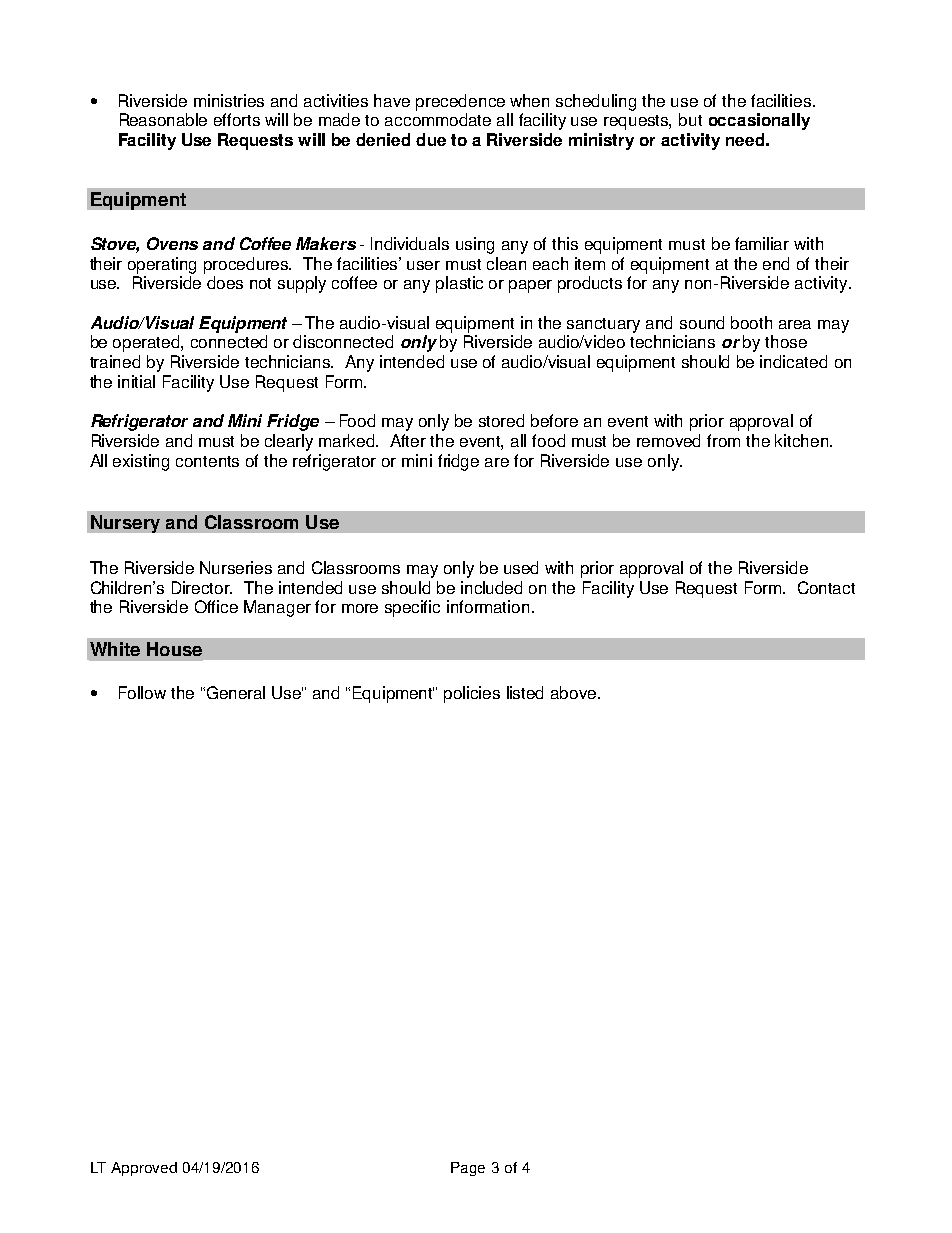 This screenshot has height=1233, width=952. I want to click on efforts, so click(237, 119).
